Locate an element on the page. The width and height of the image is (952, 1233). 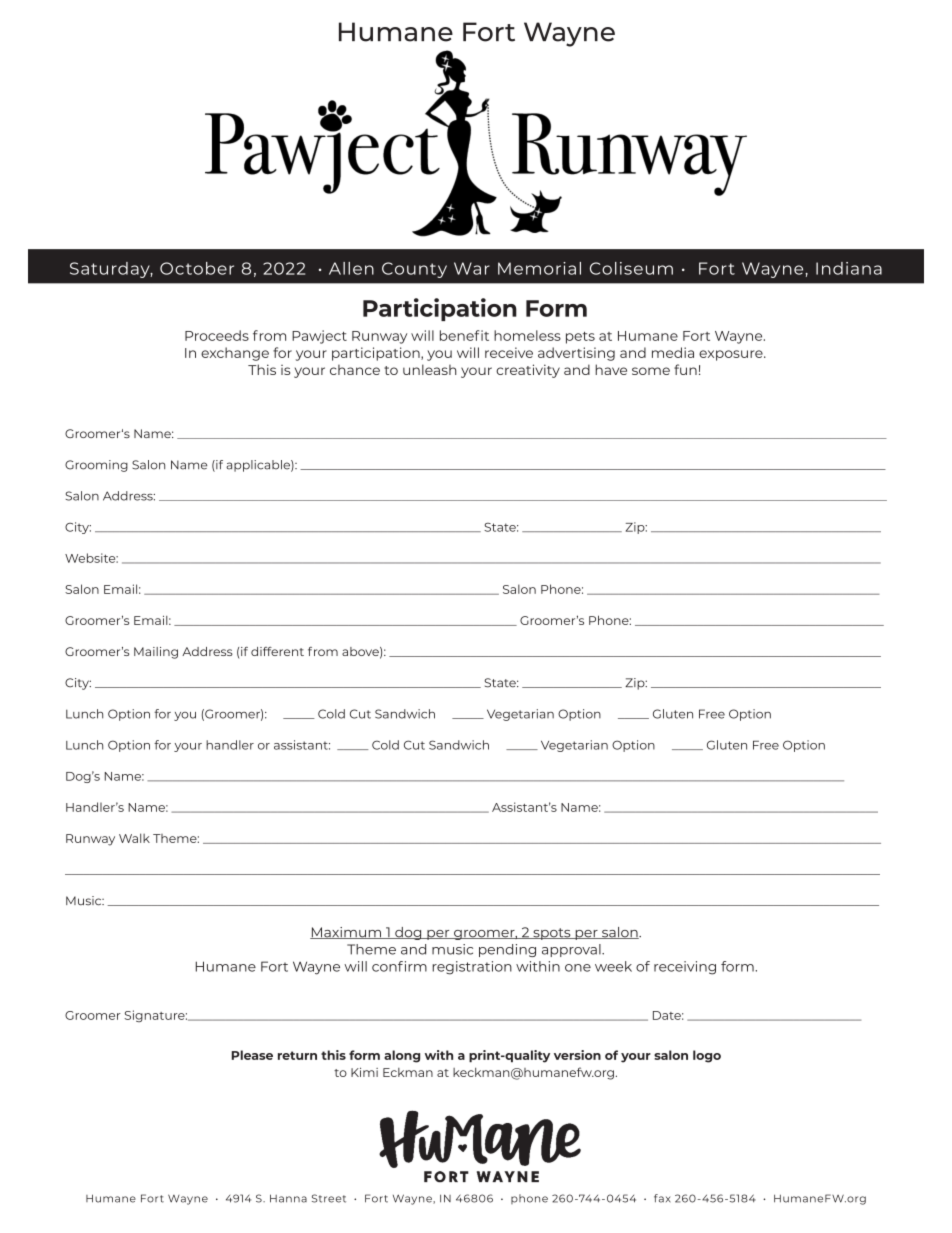
exposure is located at coordinates (732, 355).
